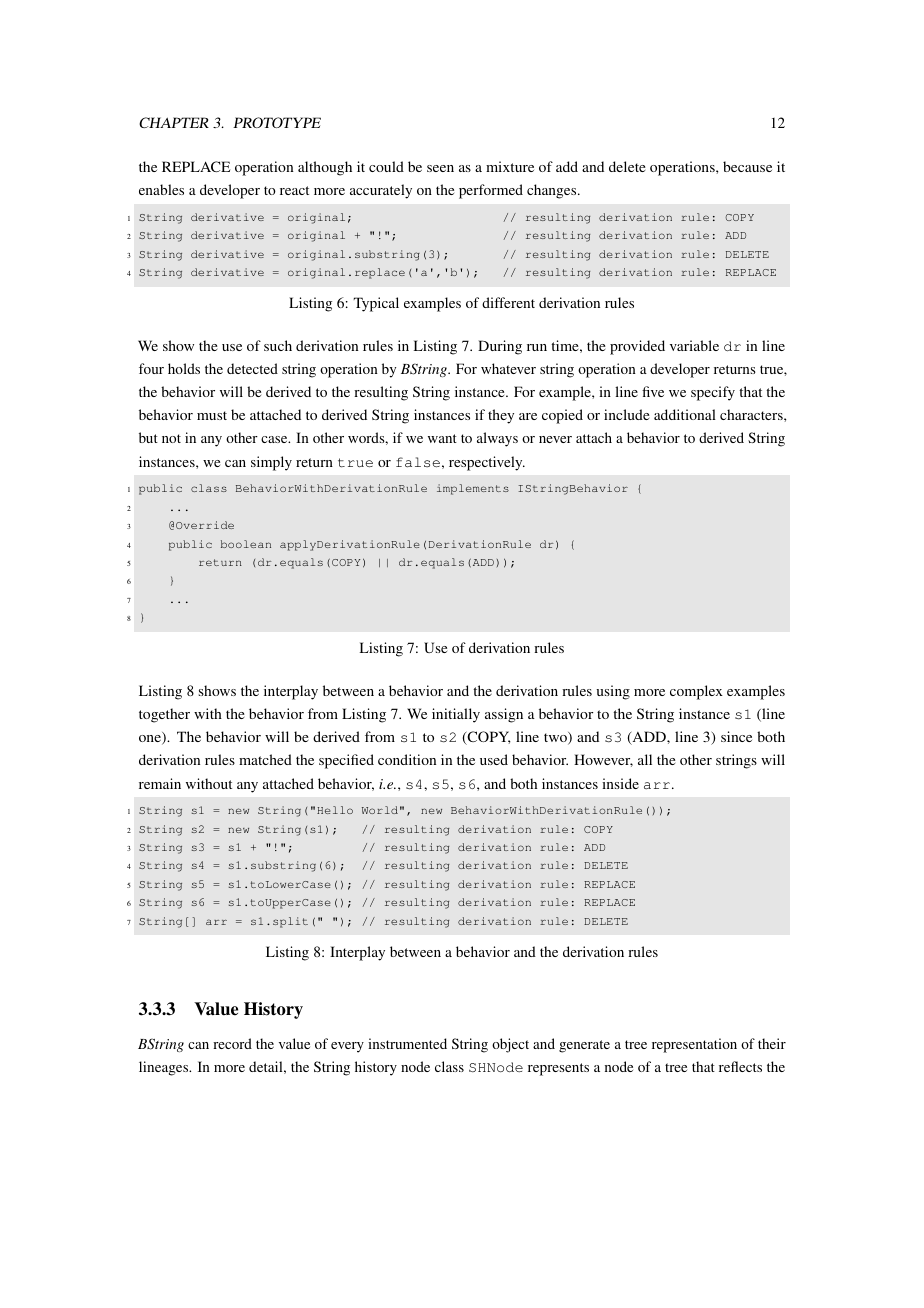 The image size is (924, 1308). What do you see at coordinates (473, 489) in the page?
I see `implements` at bounding box center [473, 489].
